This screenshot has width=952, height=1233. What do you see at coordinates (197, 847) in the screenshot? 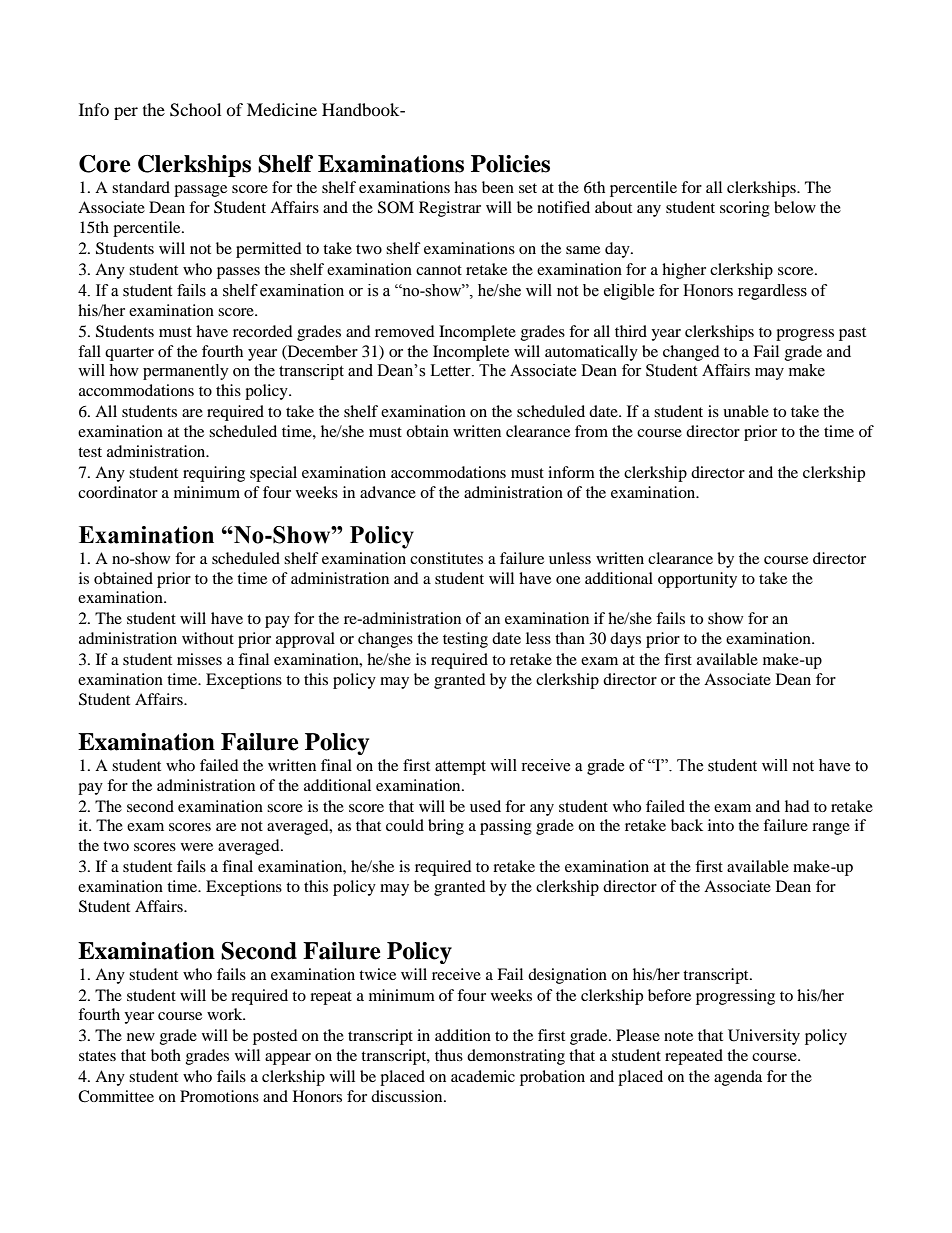
I see `were` at bounding box center [197, 847].
